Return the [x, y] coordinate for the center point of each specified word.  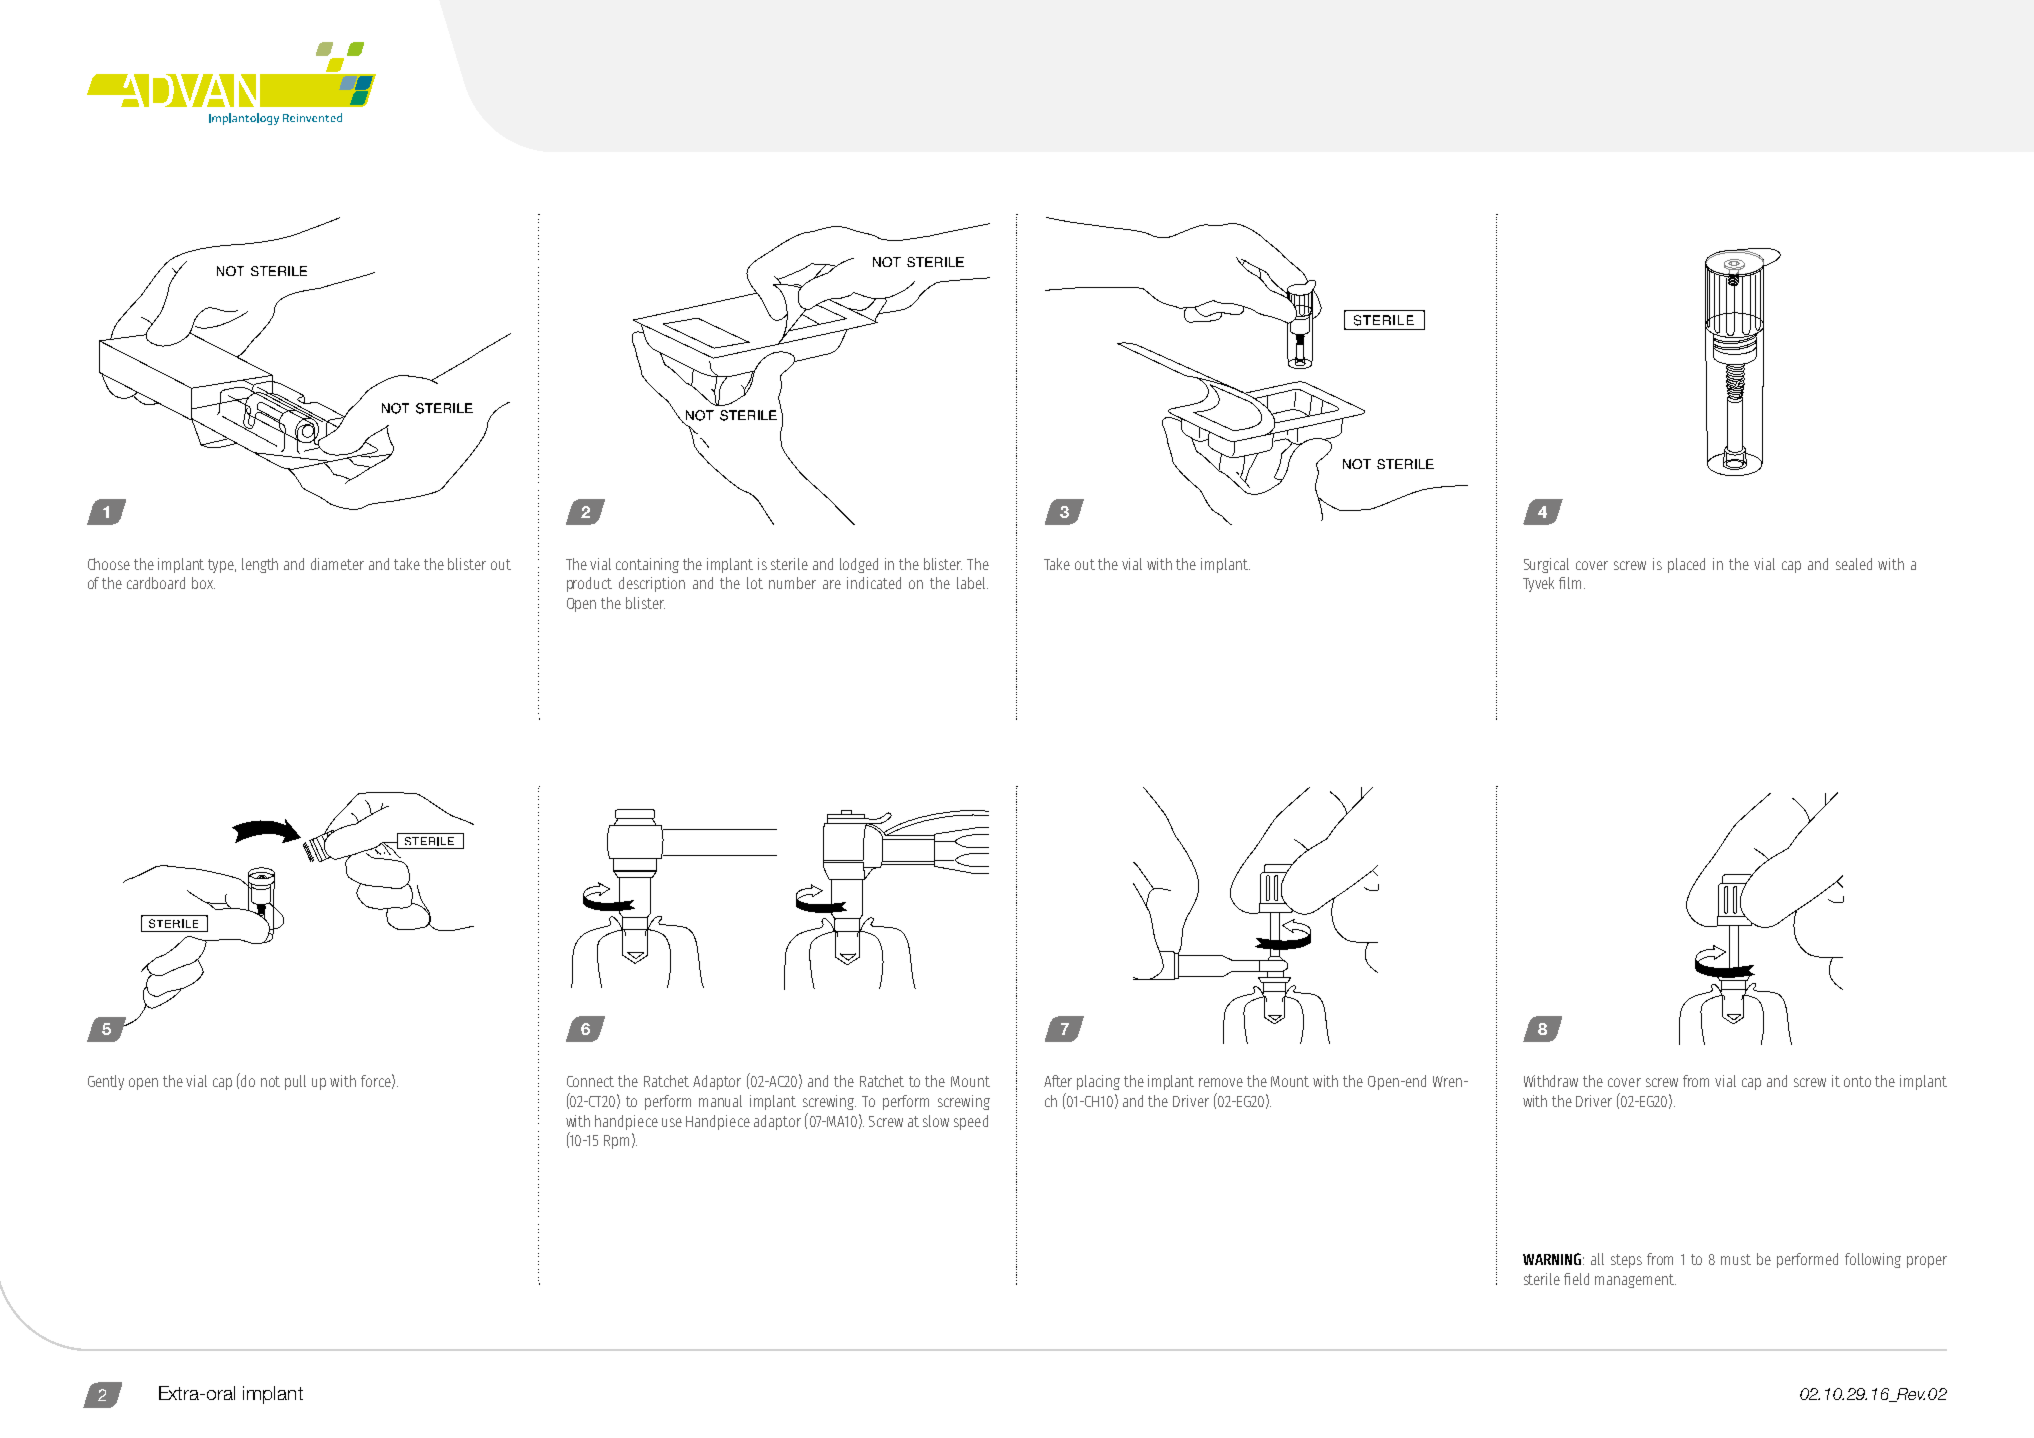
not [270, 1081]
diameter [337, 564]
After [1058, 1081]
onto [1857, 1081]
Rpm [616, 1142]
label [972, 583]
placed [1686, 565]
